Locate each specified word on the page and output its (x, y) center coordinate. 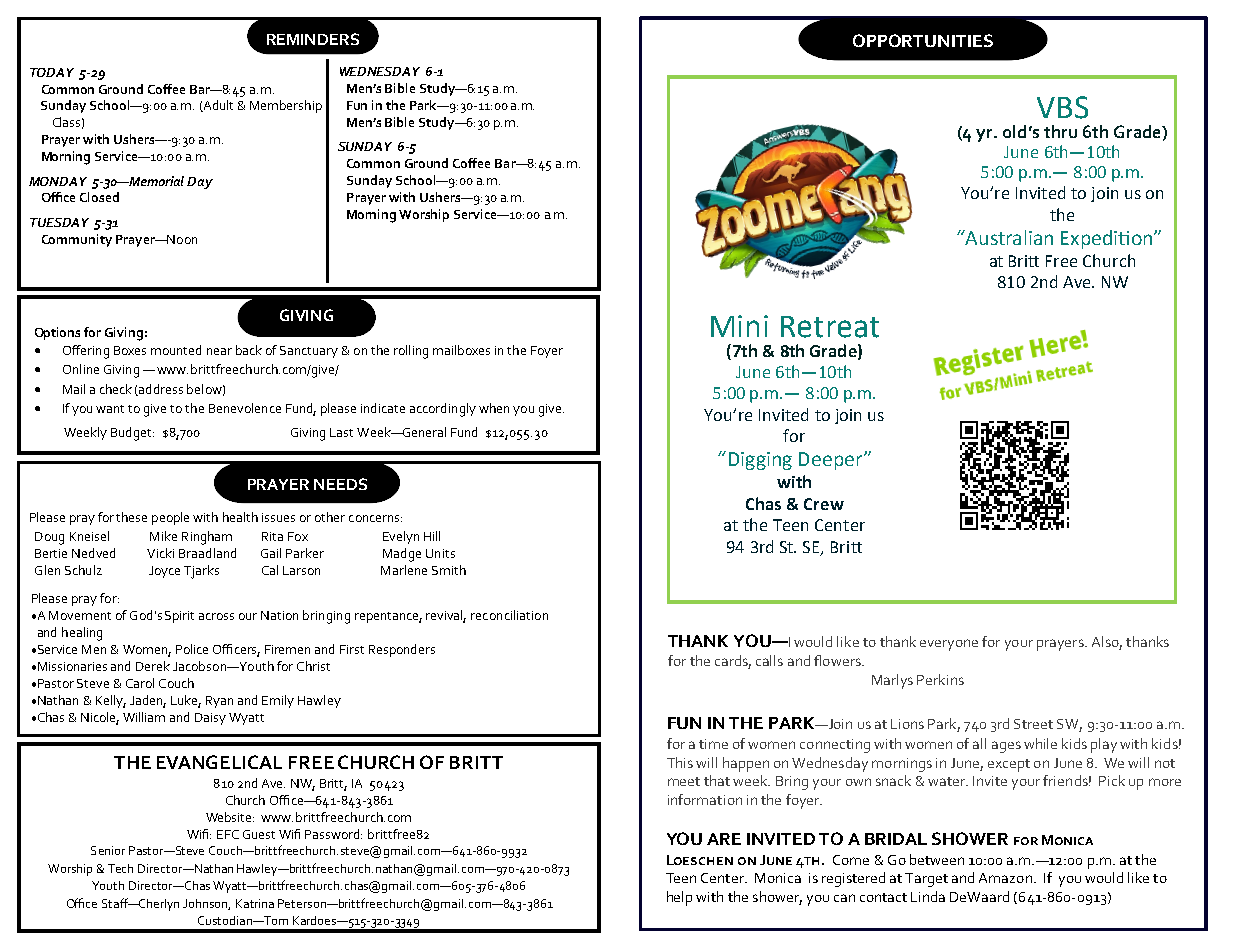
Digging (760, 461)
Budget (132, 434)
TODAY (52, 72)
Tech (120, 868)
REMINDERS (313, 39)
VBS (1062, 107)
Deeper (832, 461)
